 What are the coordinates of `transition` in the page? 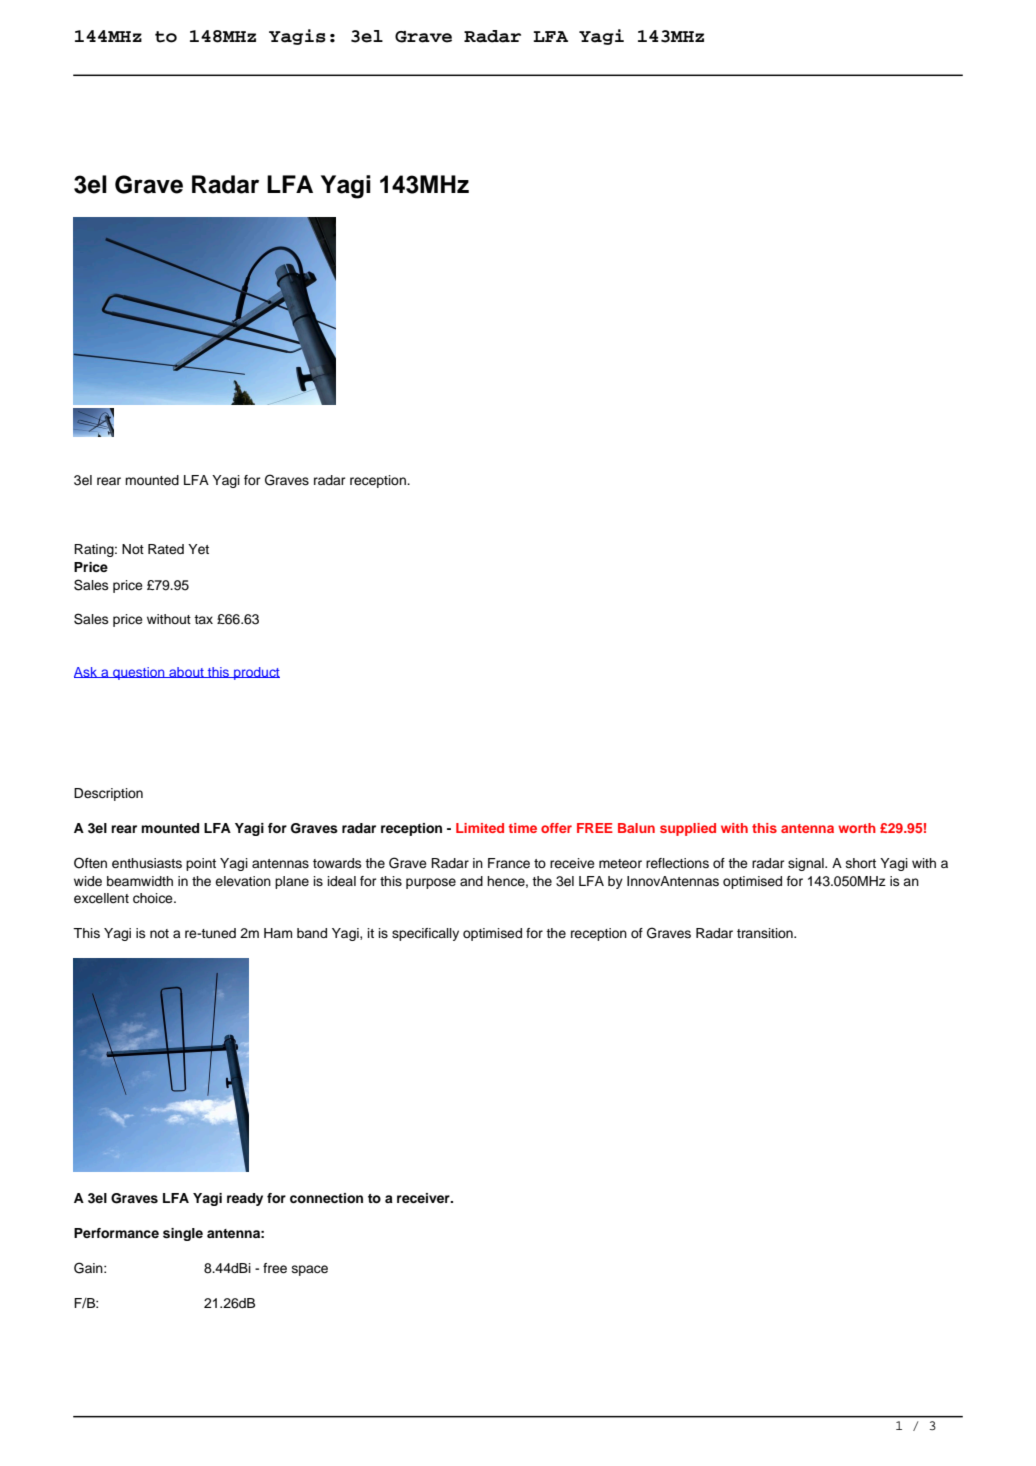 It's located at (766, 933).
